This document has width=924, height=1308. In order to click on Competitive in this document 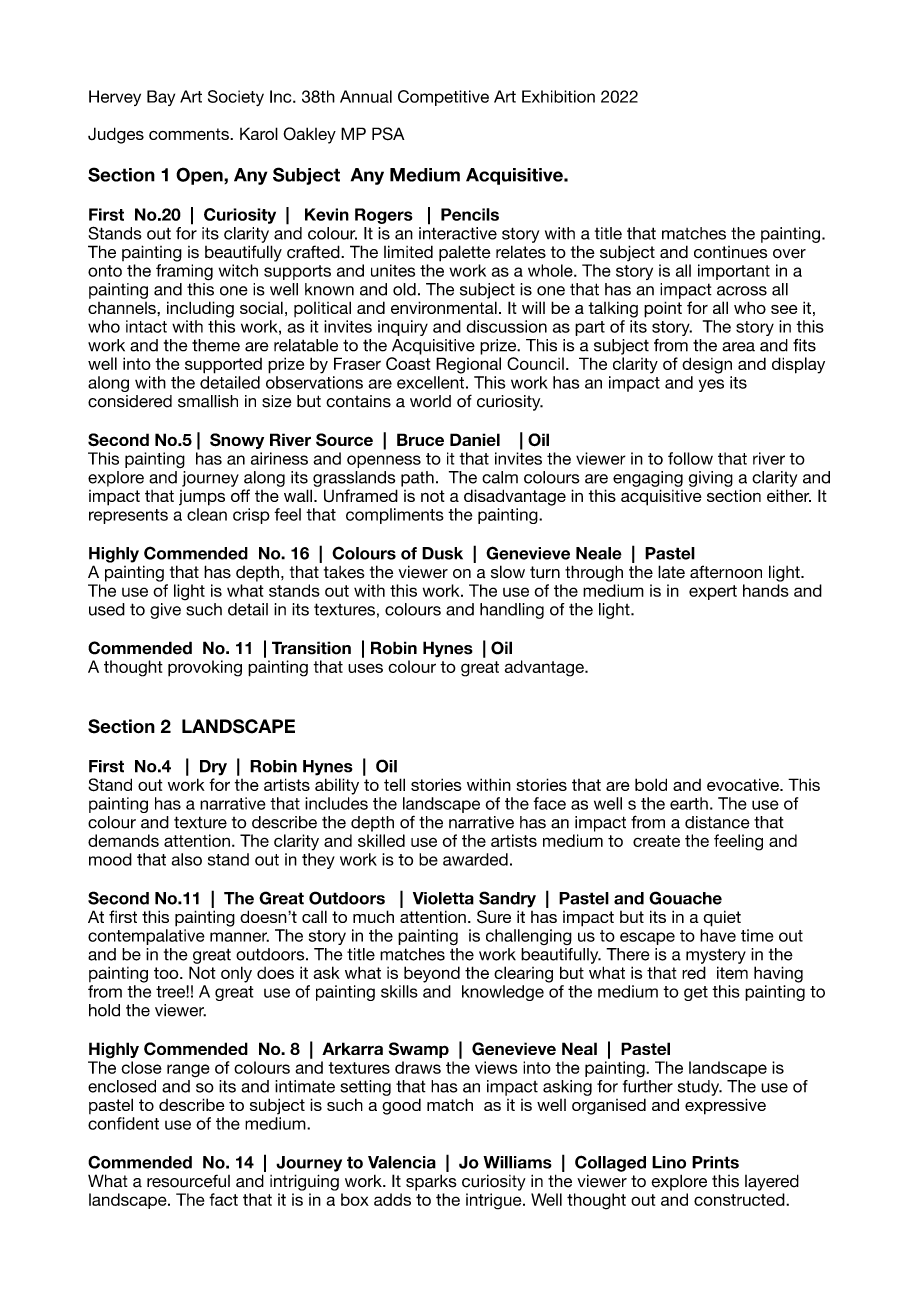, I will do `click(443, 98)`.
